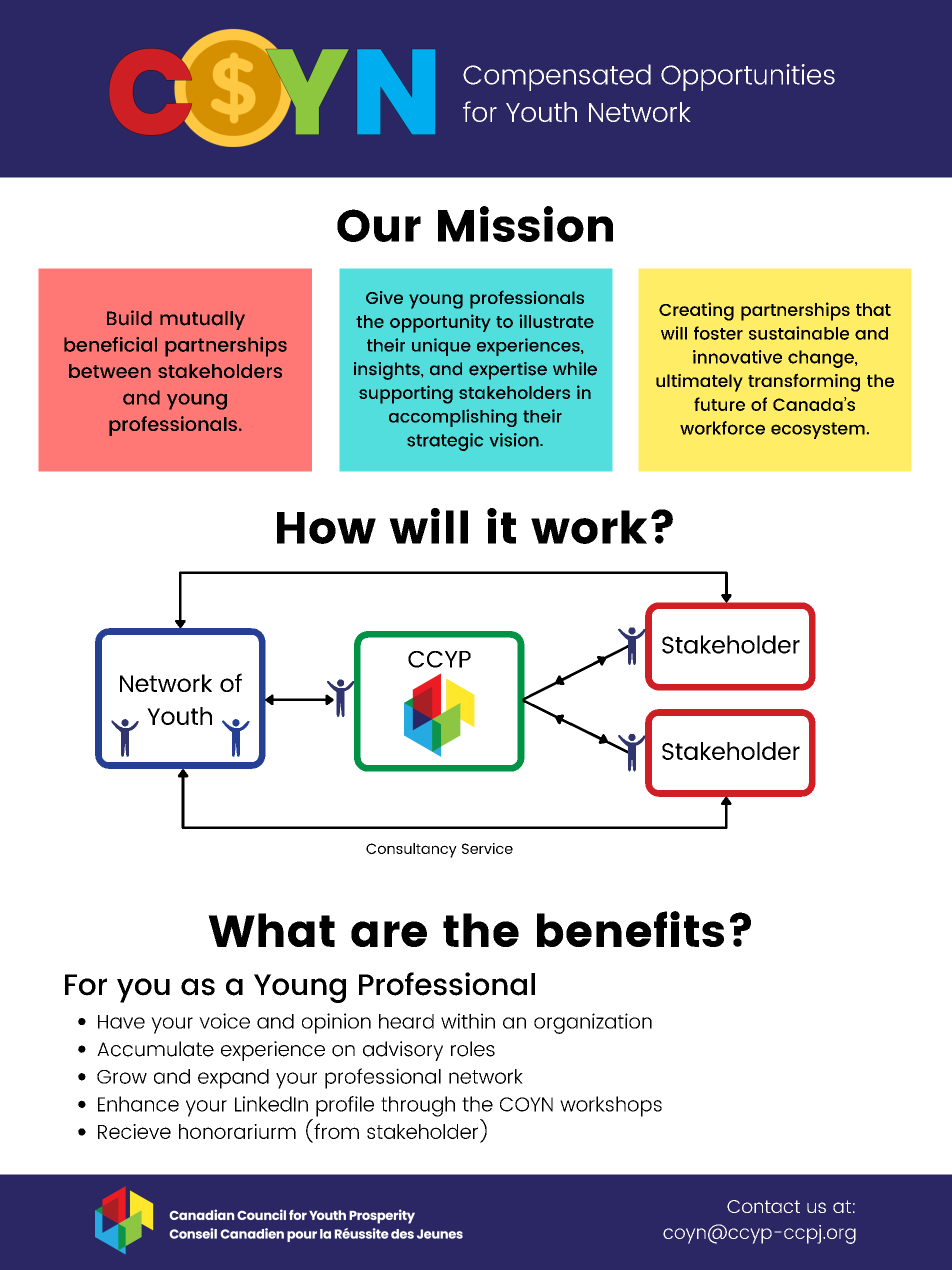 This page has width=952, height=1270. I want to click on Compensated, so click(557, 77).
